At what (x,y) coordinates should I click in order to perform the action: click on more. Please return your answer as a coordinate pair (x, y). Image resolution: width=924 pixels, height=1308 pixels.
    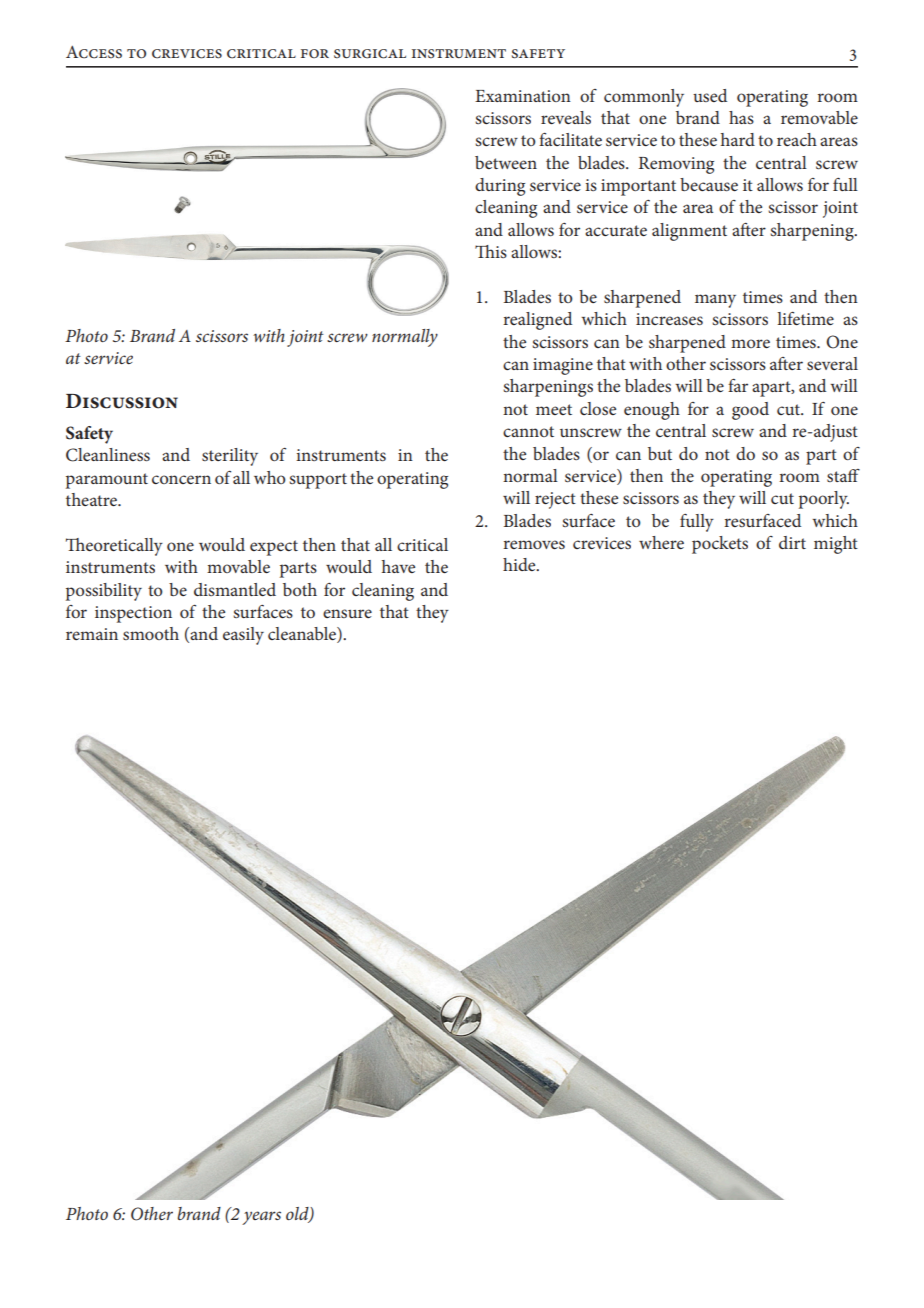
    Looking at the image, I should click on (750, 343).
